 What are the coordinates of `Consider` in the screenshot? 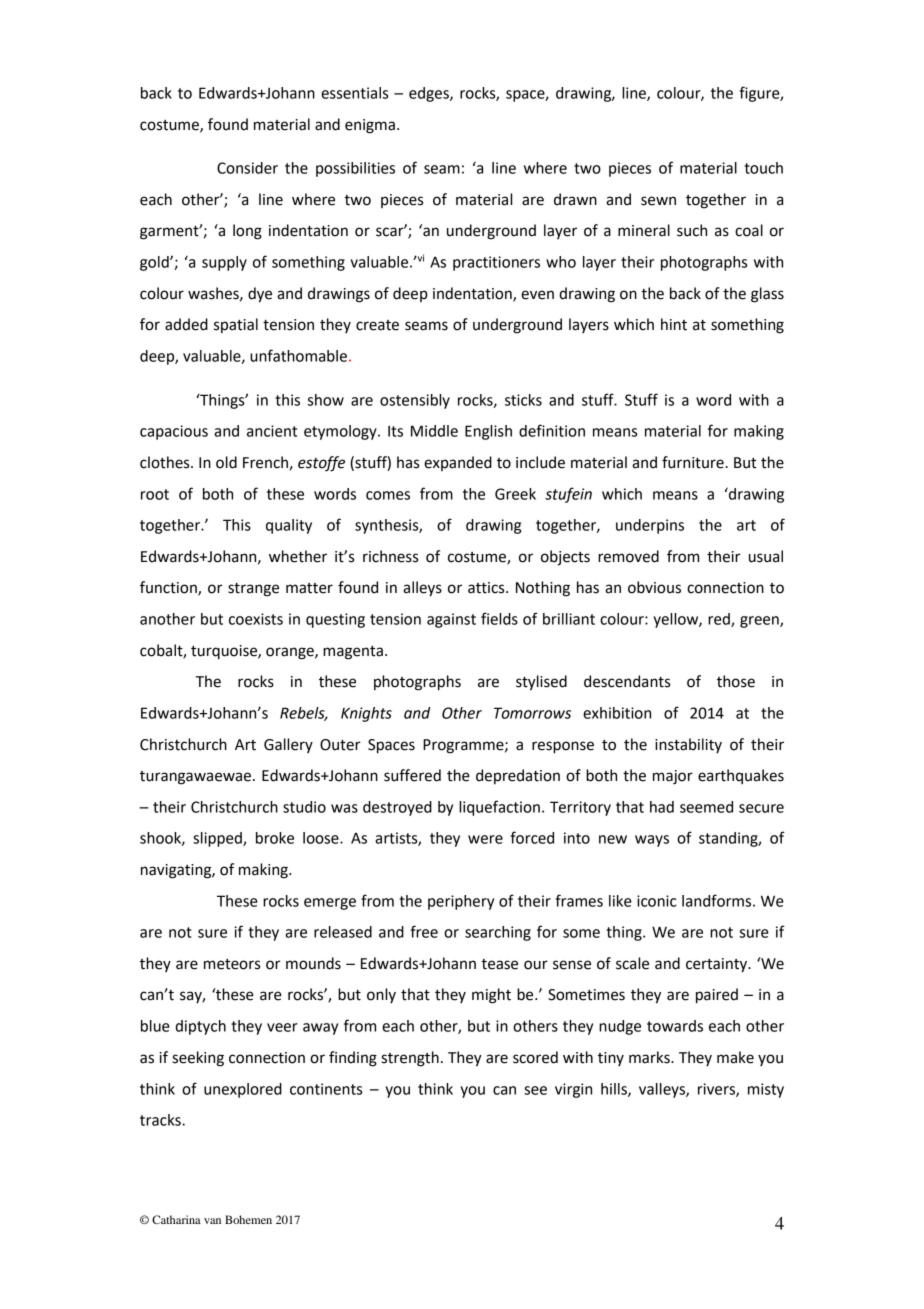 It's located at (247, 168).
